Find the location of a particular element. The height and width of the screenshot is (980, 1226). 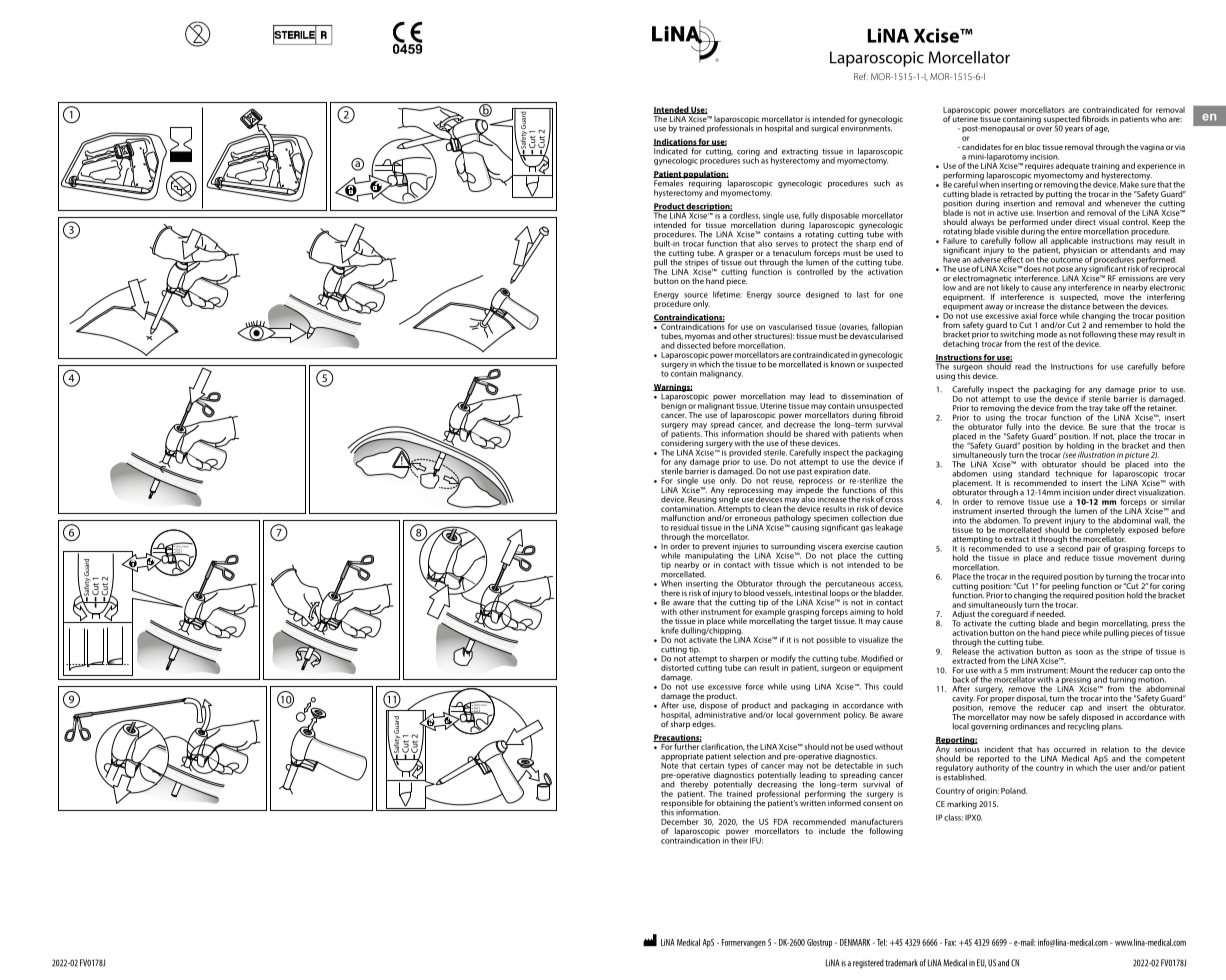

environments is located at coordinates (866, 127).
